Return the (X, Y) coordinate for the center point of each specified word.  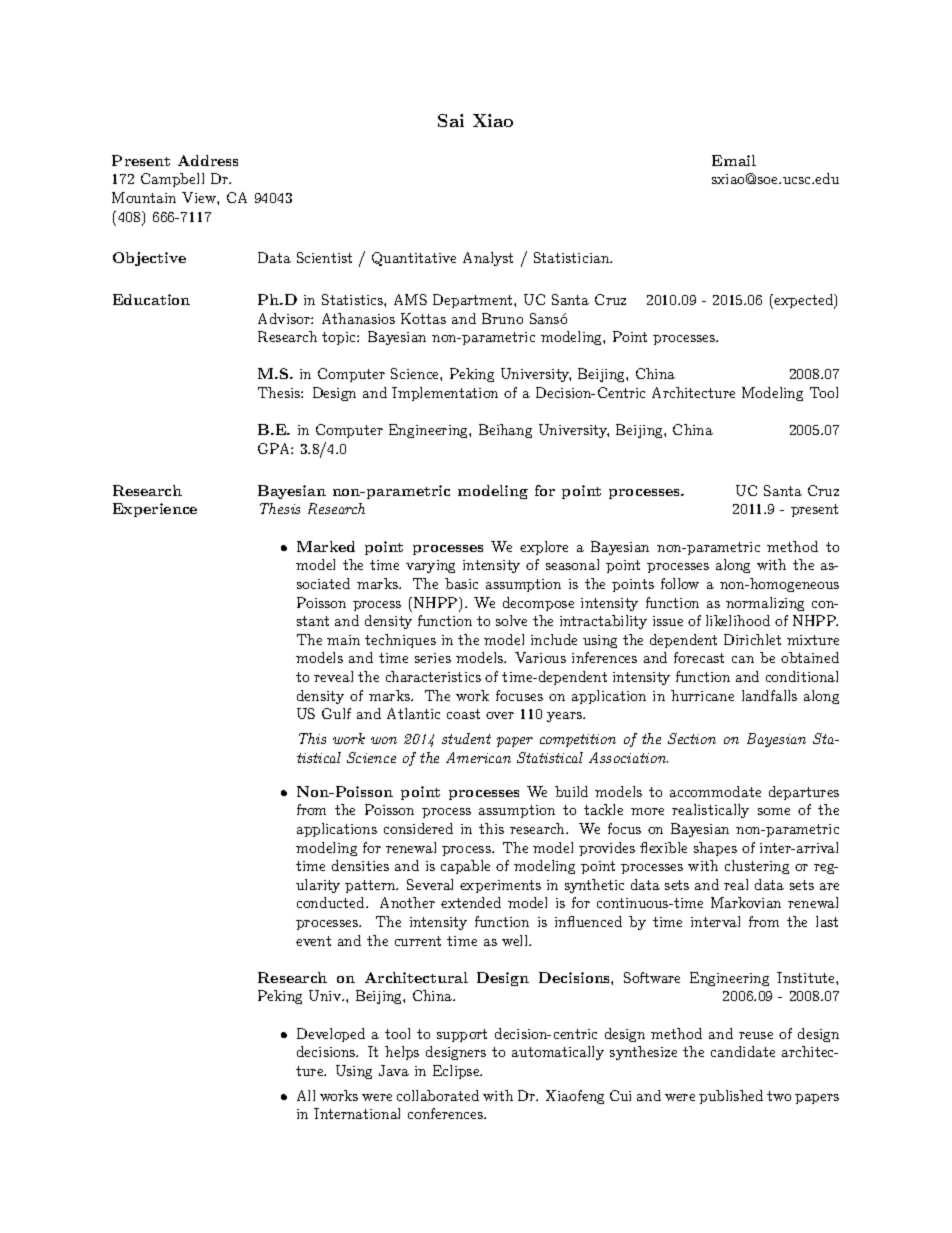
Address (208, 160)
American (478, 757)
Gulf (336, 713)
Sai (451, 120)
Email (734, 160)
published (731, 1097)
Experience (155, 510)
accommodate (715, 791)
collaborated (438, 1095)
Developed (331, 1035)
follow (680, 583)
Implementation (445, 394)
